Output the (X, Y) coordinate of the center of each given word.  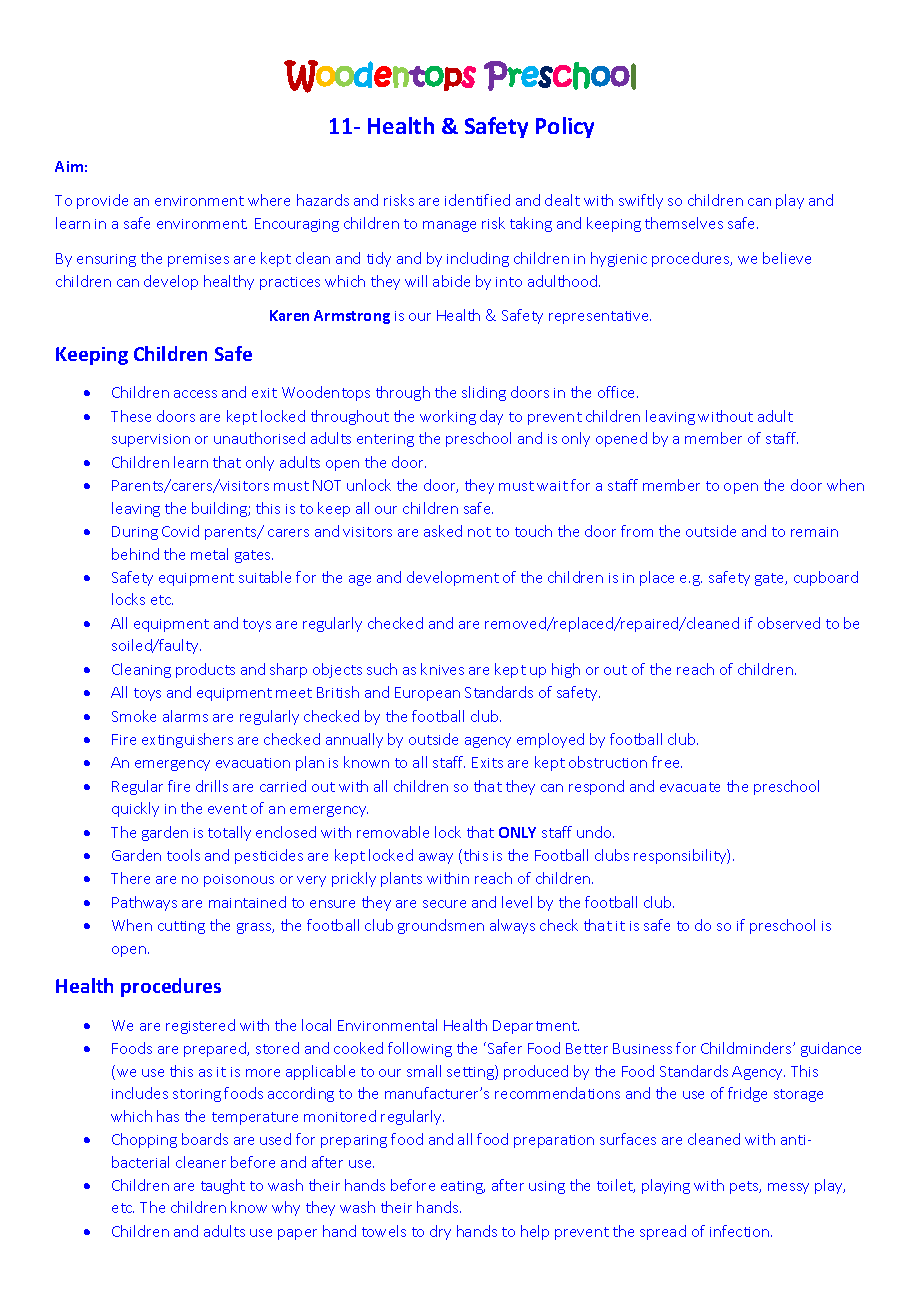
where (269, 200)
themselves (684, 223)
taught (223, 1186)
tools (183, 855)
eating (463, 1187)
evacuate (690, 787)
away (436, 858)
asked (443, 531)
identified (477, 200)
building (220, 509)
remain (814, 532)
